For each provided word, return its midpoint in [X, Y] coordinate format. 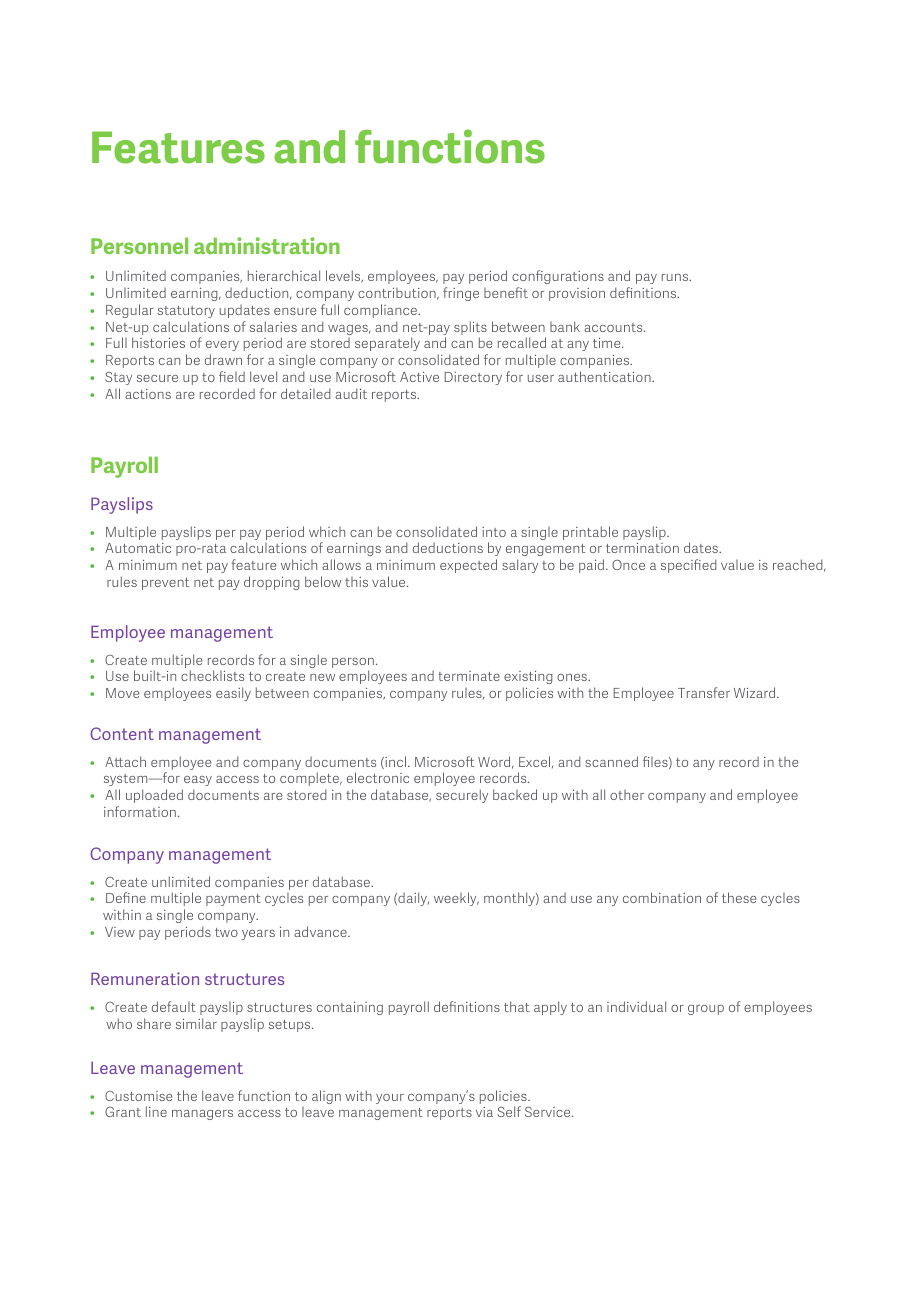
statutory [186, 312]
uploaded [154, 796]
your [390, 1099]
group [706, 1010]
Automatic [138, 548]
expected [468, 566]
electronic [378, 777]
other [627, 795]
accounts [614, 327]
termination [642, 548]
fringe [461, 294]
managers [202, 1115]
